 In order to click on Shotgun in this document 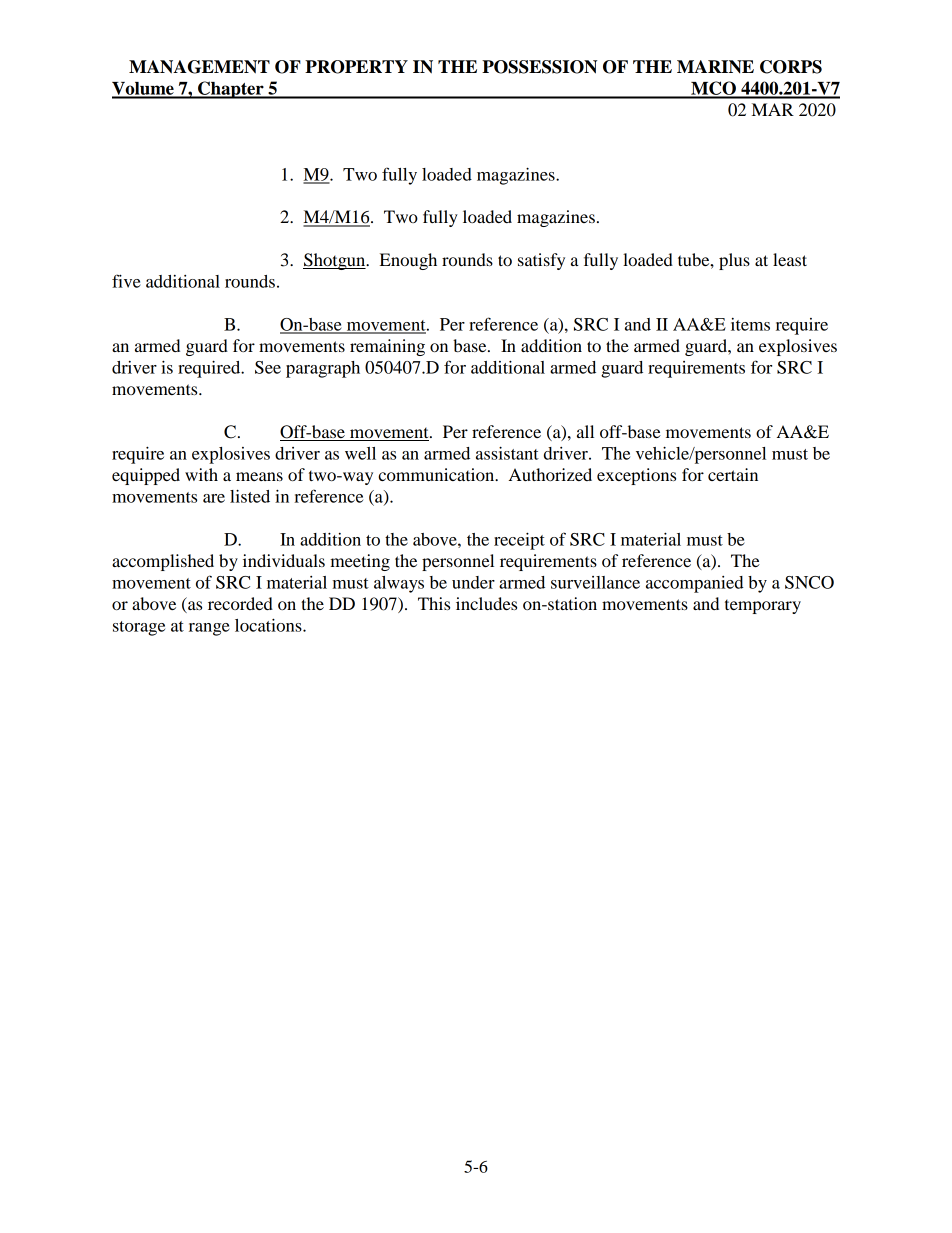, I will do `click(335, 261)`.
